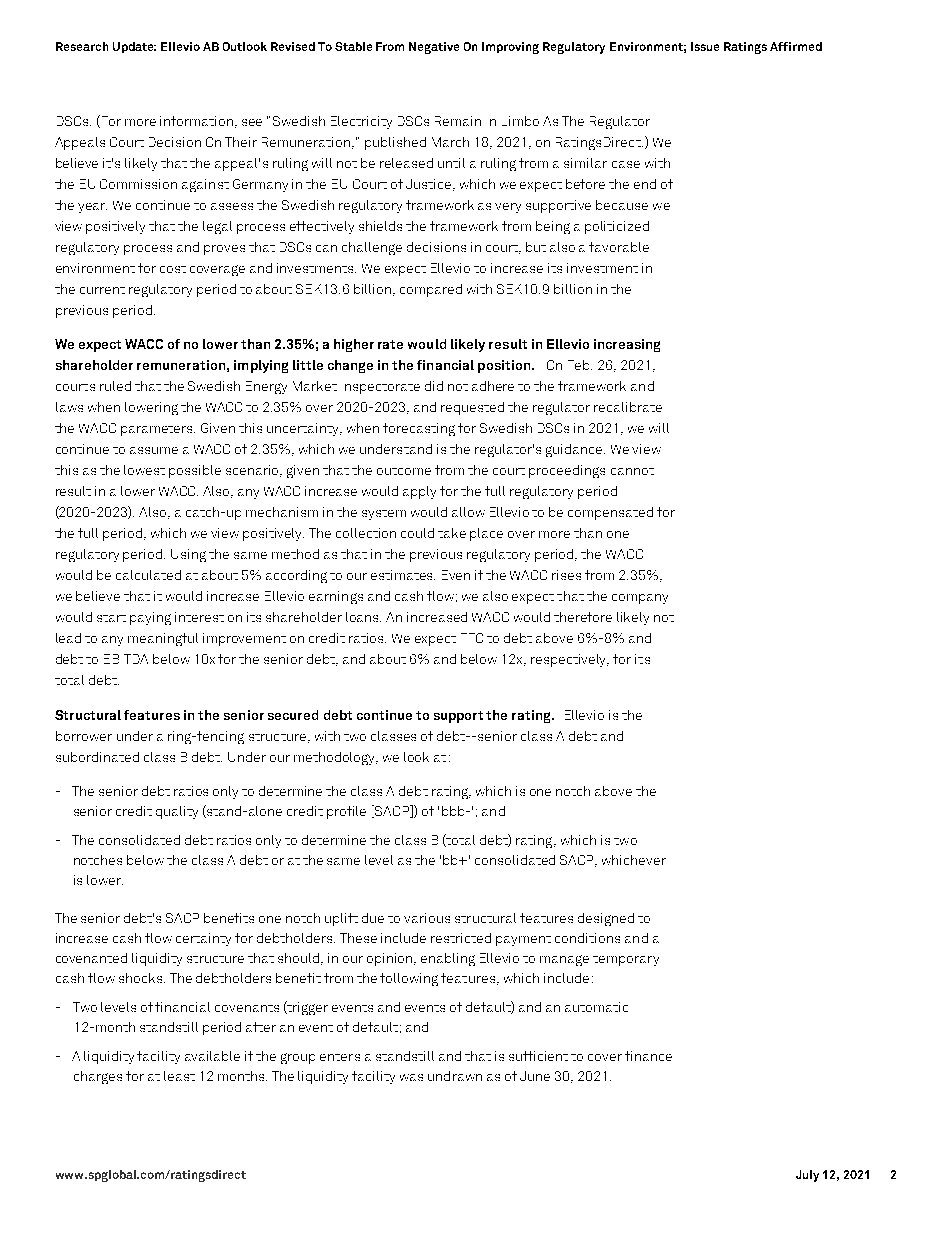 Image resolution: width=952 pixels, height=1233 pixels. What do you see at coordinates (640, 599) in the image?
I see `company` at bounding box center [640, 599].
